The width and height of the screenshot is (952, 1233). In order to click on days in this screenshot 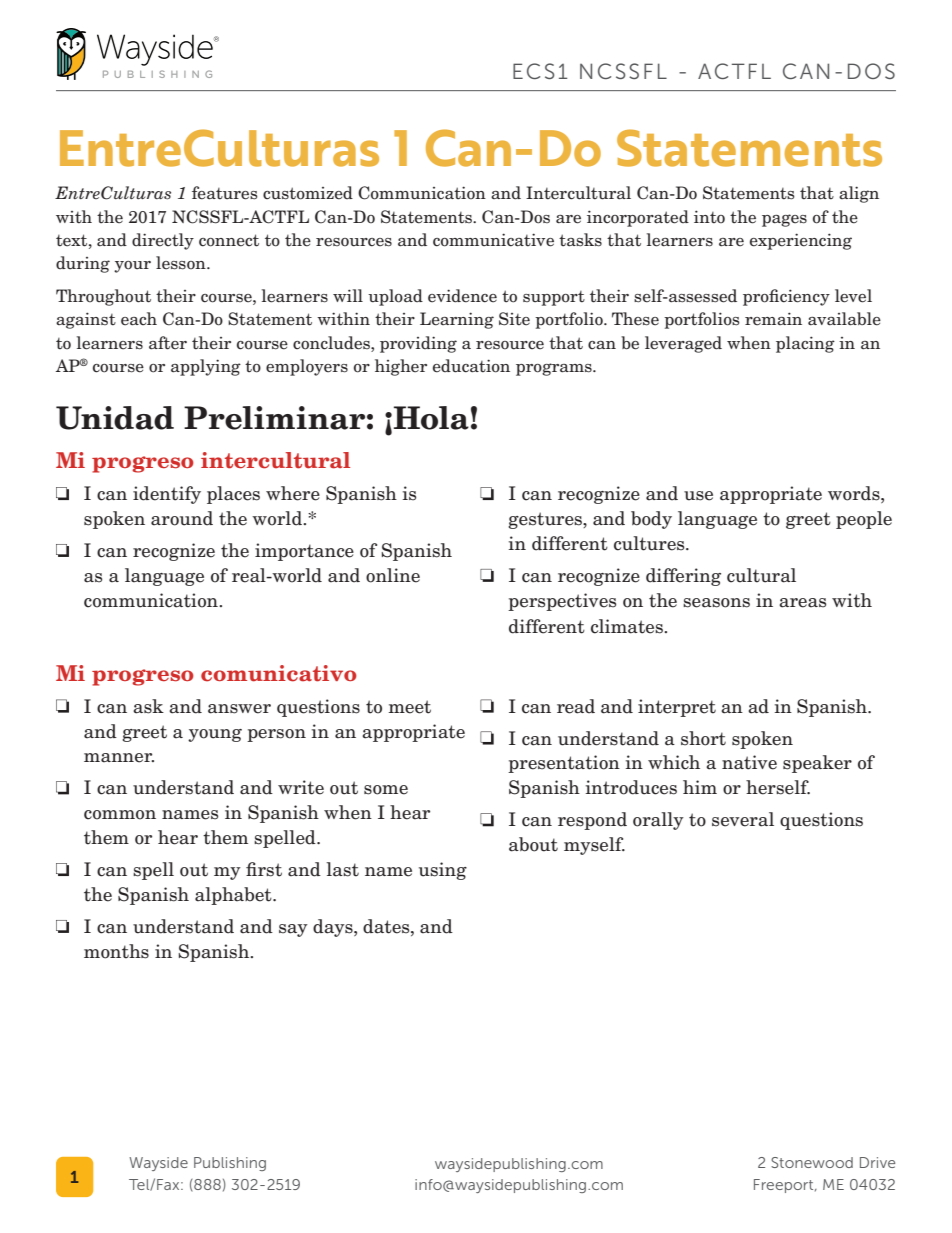, I will do `click(334, 928)`.
